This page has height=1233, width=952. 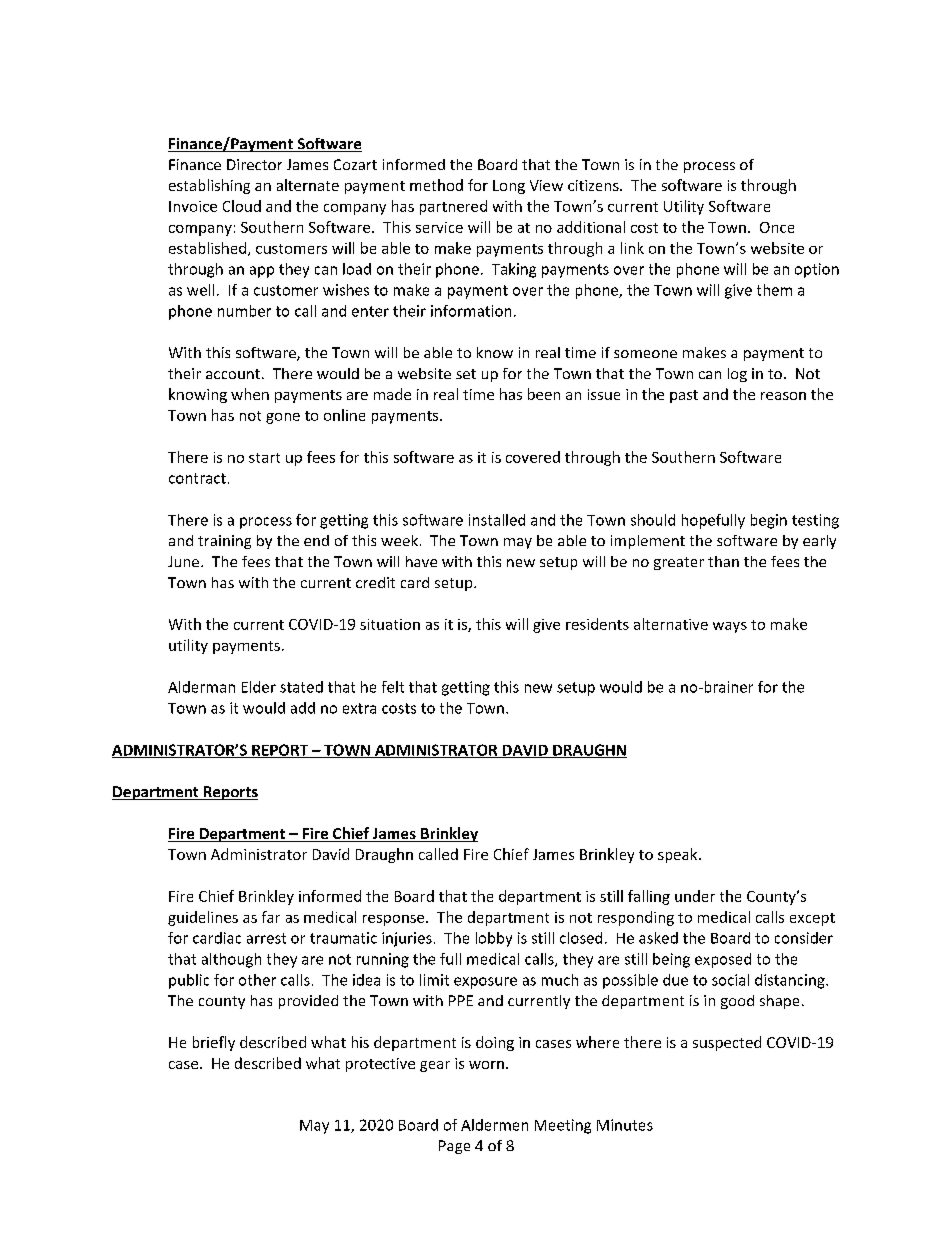 I want to click on briefly, so click(x=214, y=1043).
